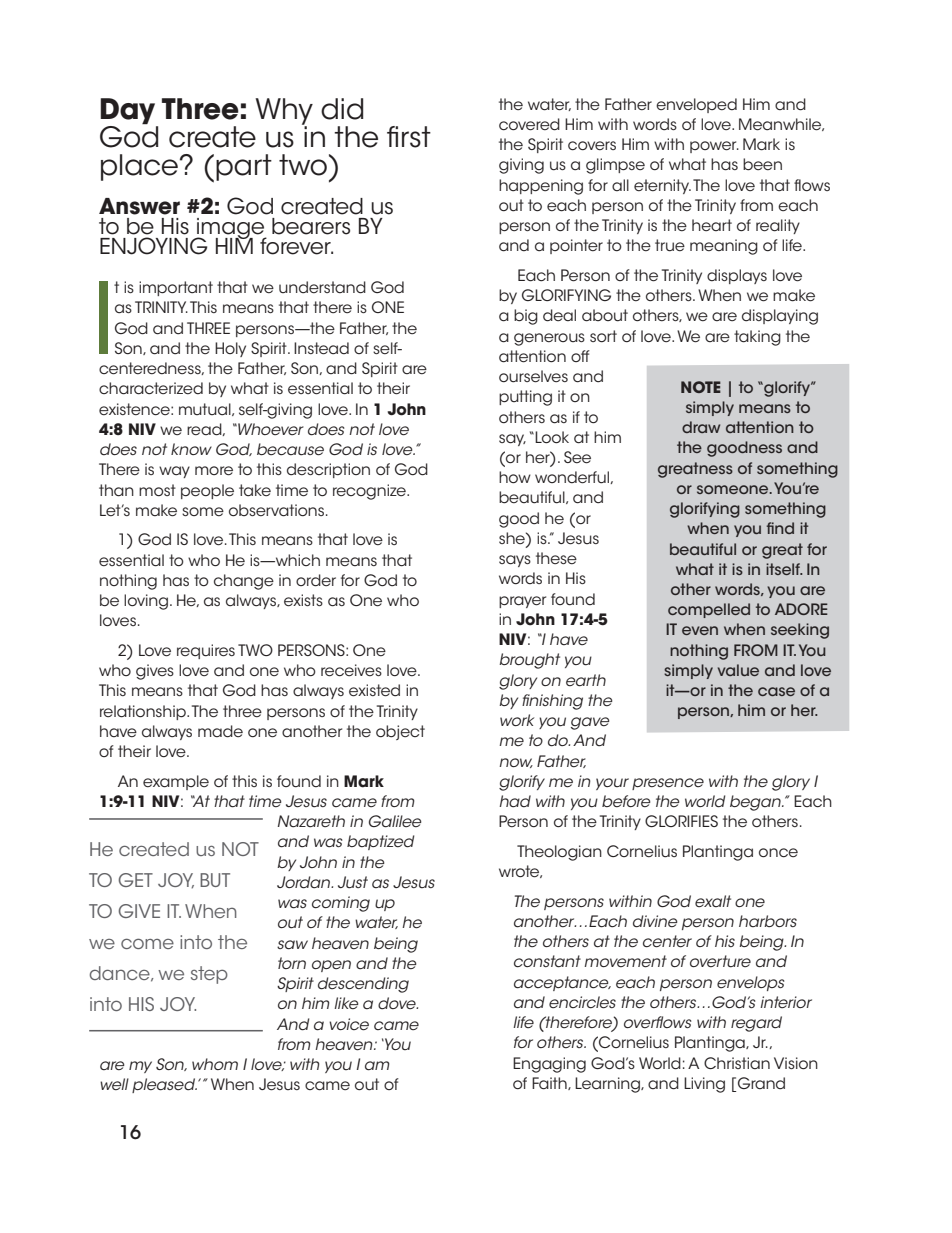 The image size is (952, 1233). I want to click on happening, so click(541, 187).
